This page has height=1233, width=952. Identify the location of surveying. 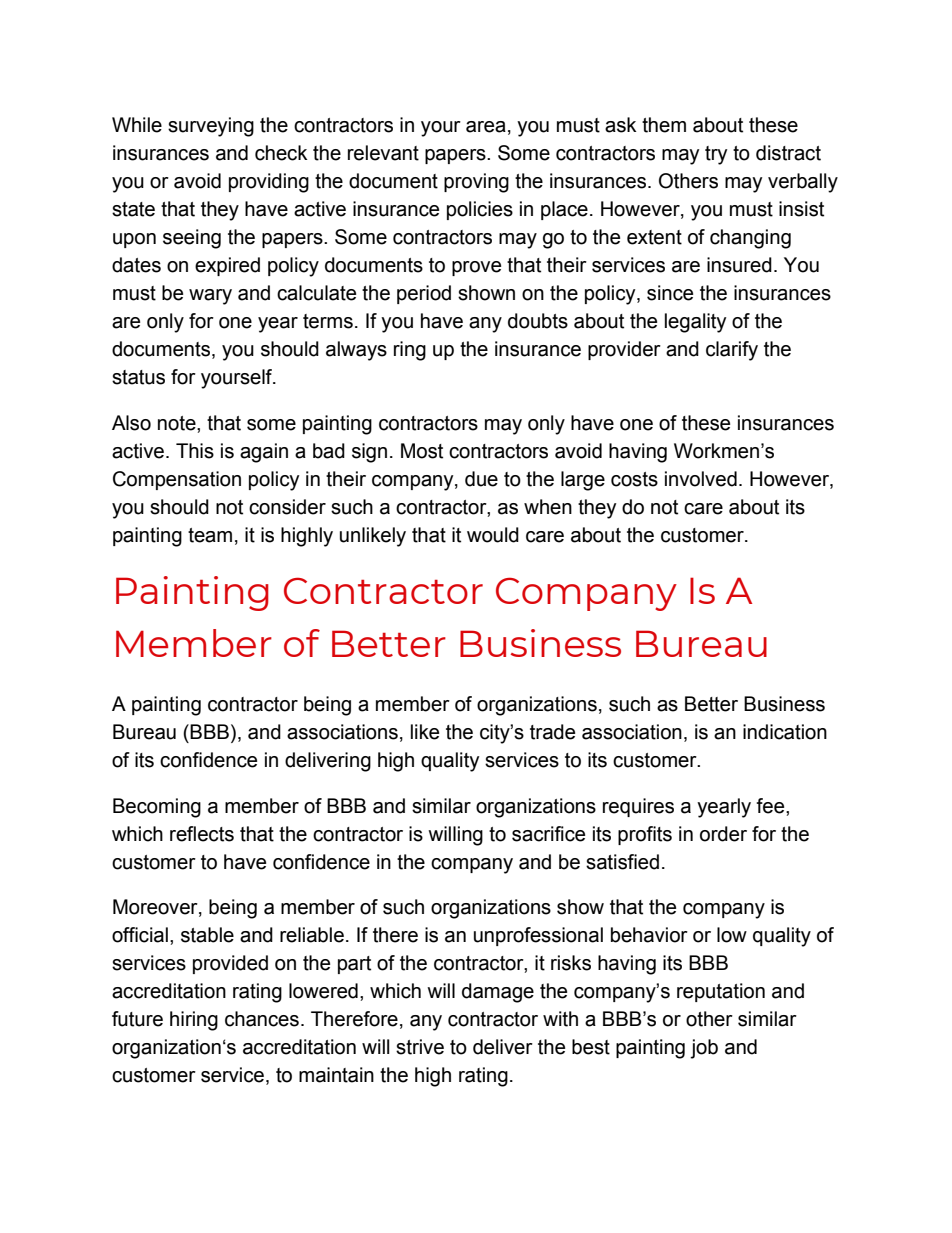
(211, 127).
